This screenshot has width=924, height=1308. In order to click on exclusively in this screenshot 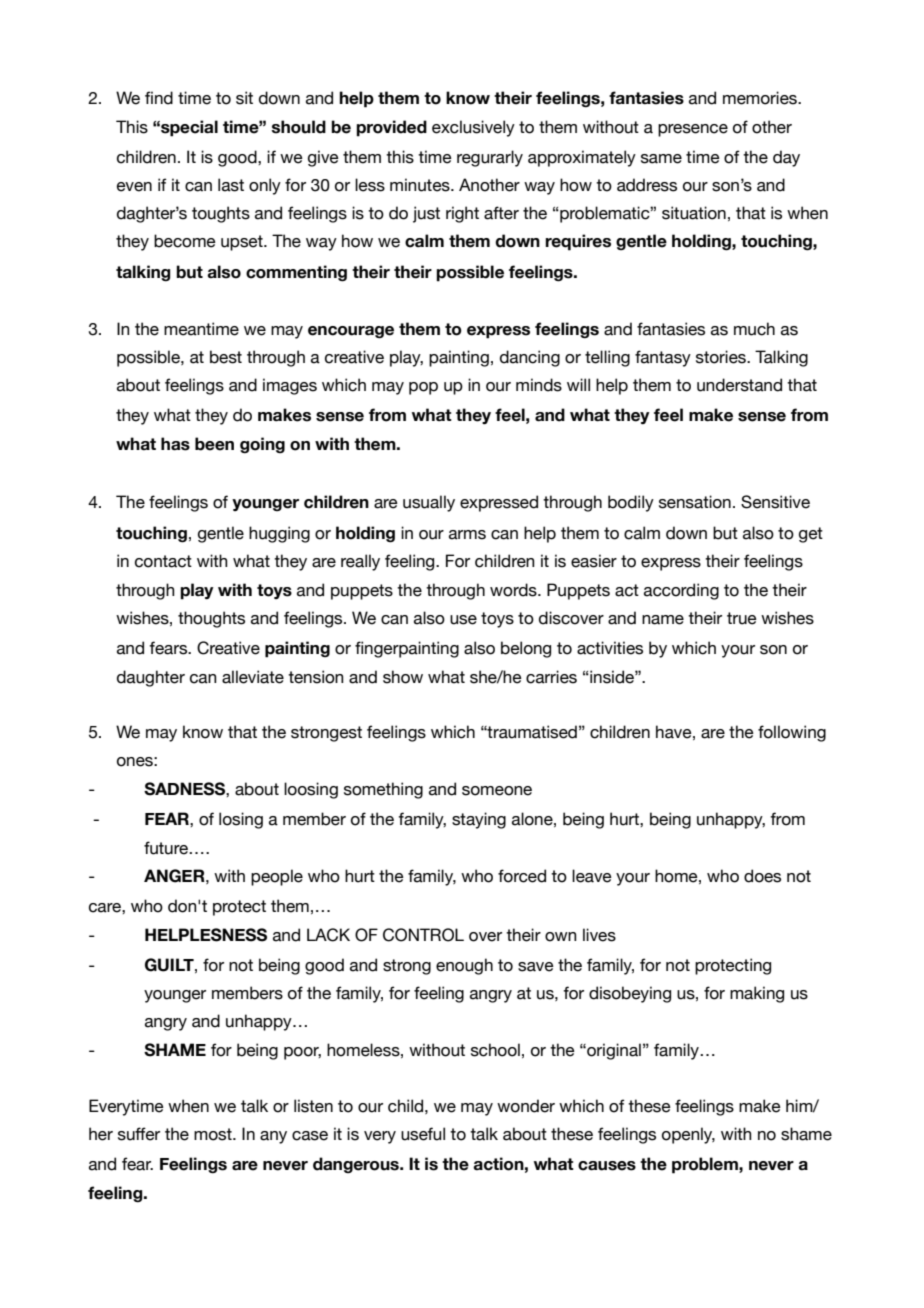, I will do `click(473, 128)`.
